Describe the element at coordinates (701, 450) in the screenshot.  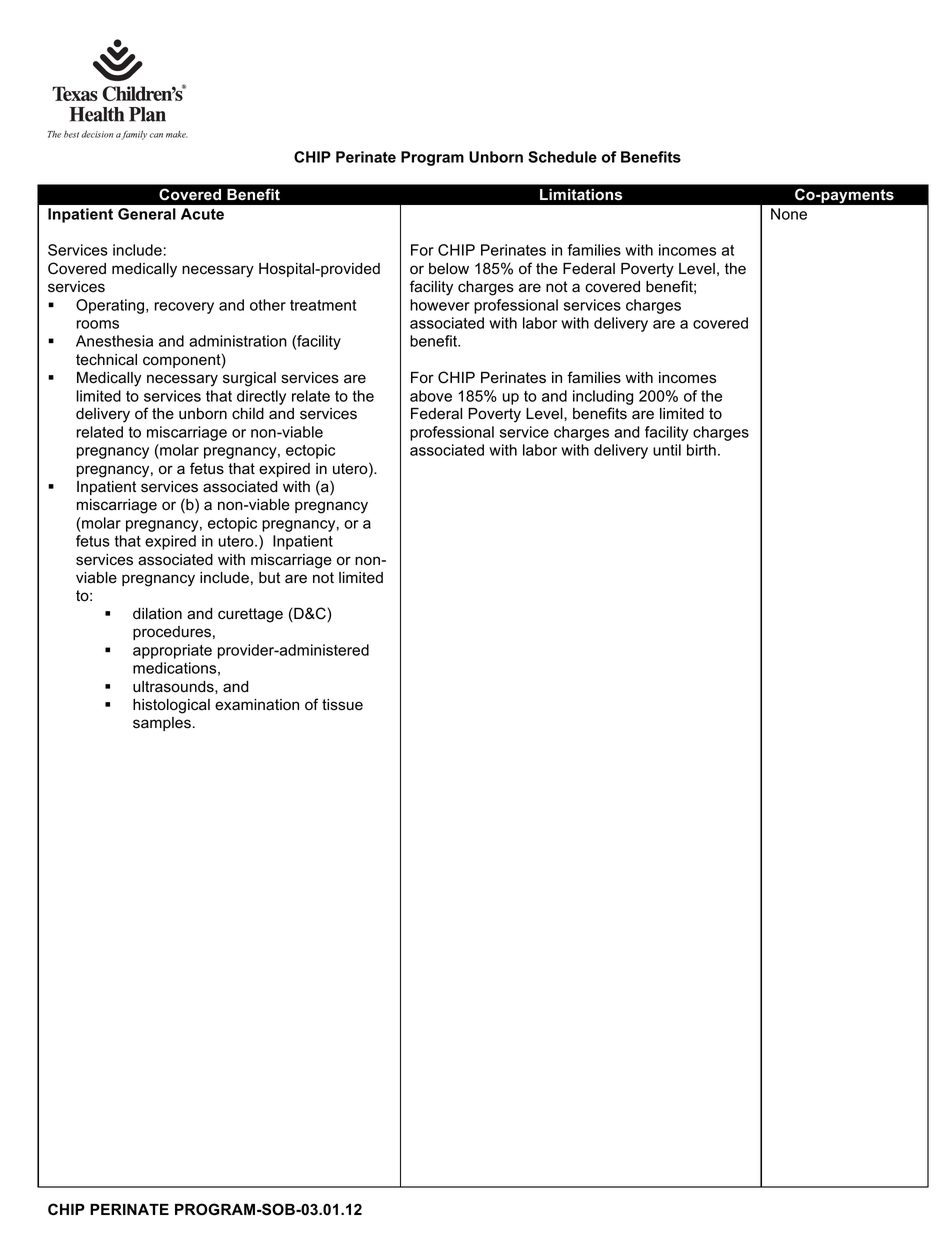
I see `birth` at that location.
